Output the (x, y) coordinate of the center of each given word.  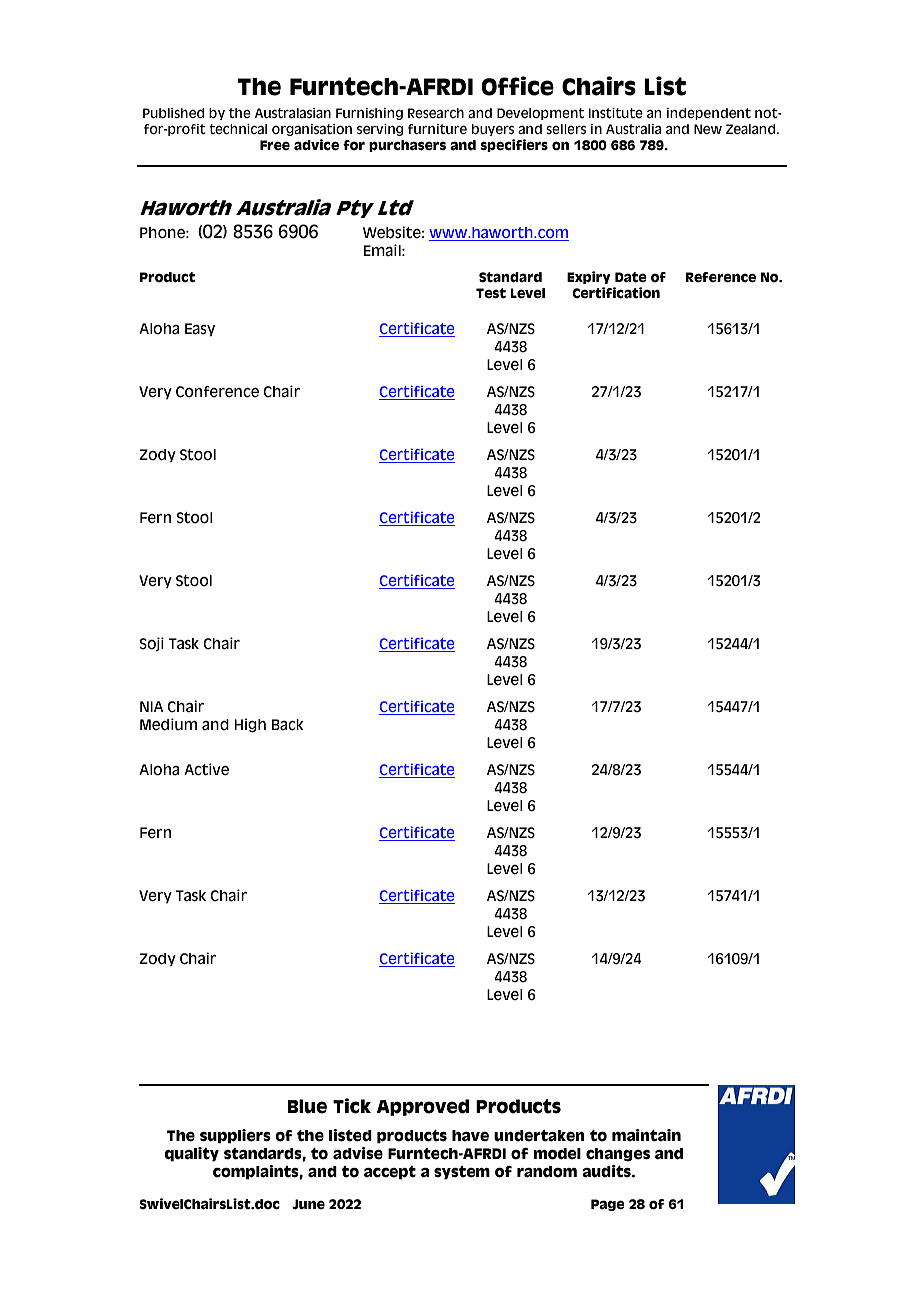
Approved (423, 1107)
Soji (151, 644)
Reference (721, 277)
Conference (217, 392)
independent (709, 114)
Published (173, 113)
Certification (616, 292)
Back (288, 725)
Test (491, 293)
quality (191, 1154)
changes (618, 1155)
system (462, 1173)
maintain (646, 1135)
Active (206, 769)
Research (436, 113)
